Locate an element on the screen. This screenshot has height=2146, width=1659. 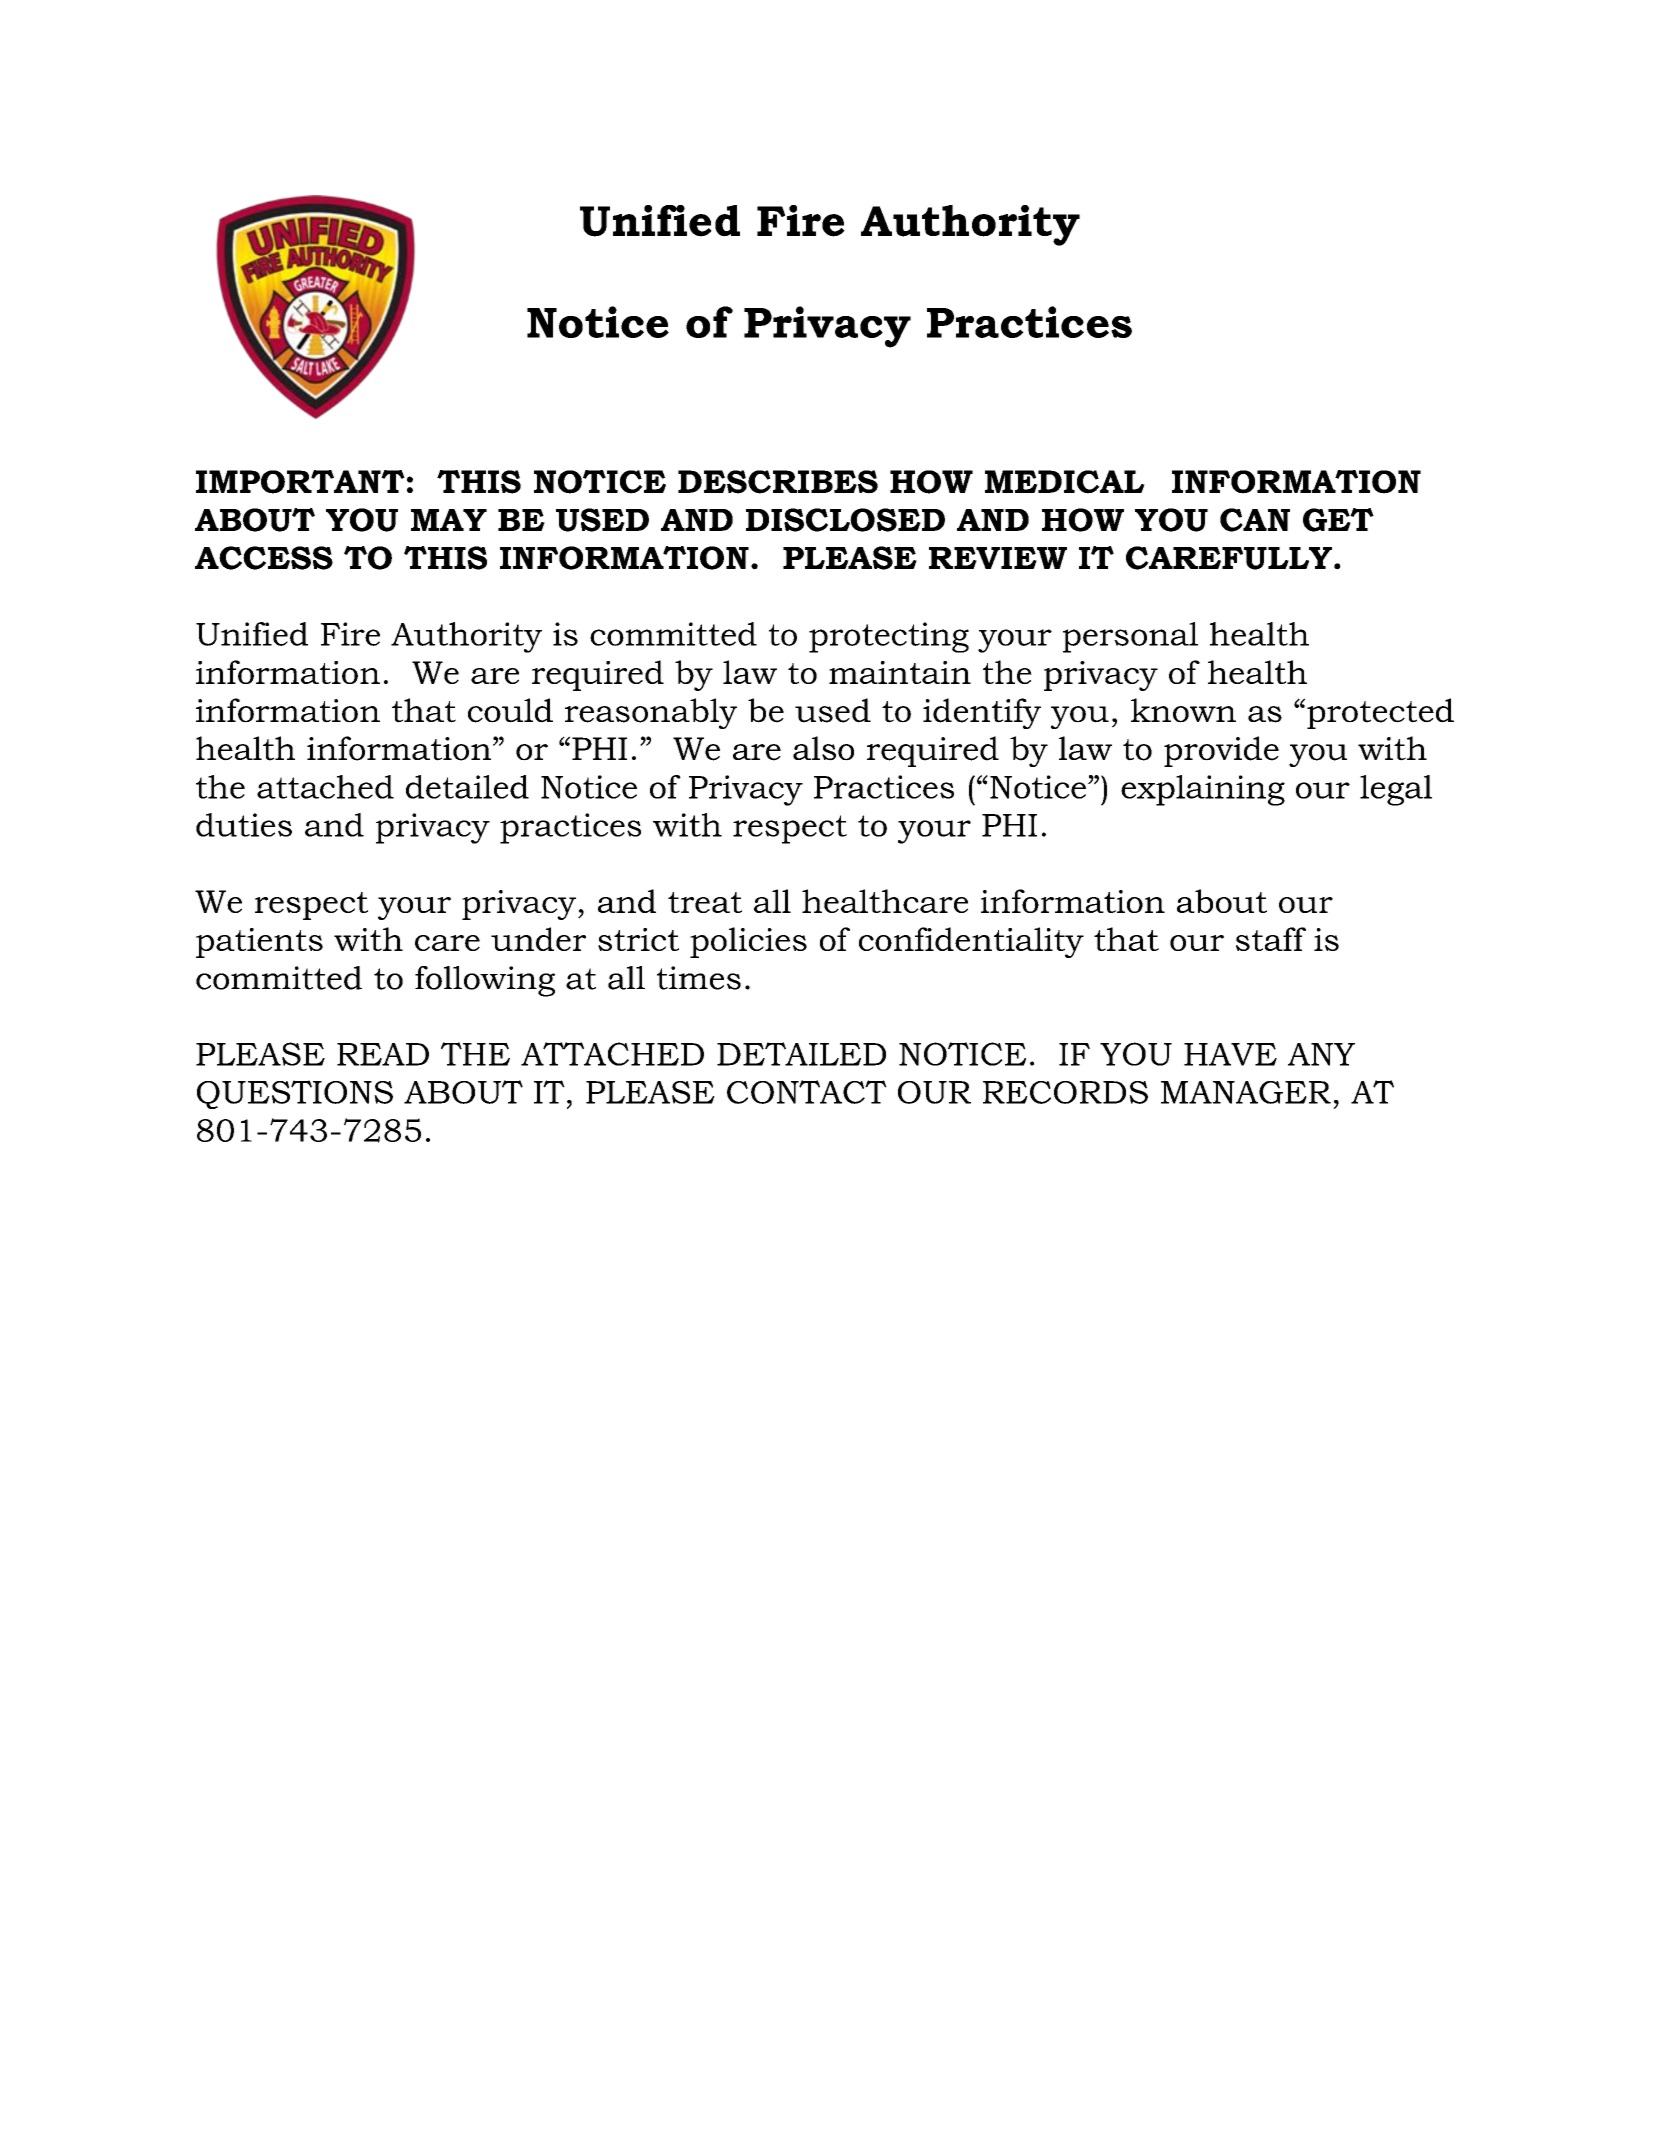
duties is located at coordinates (244, 825).
